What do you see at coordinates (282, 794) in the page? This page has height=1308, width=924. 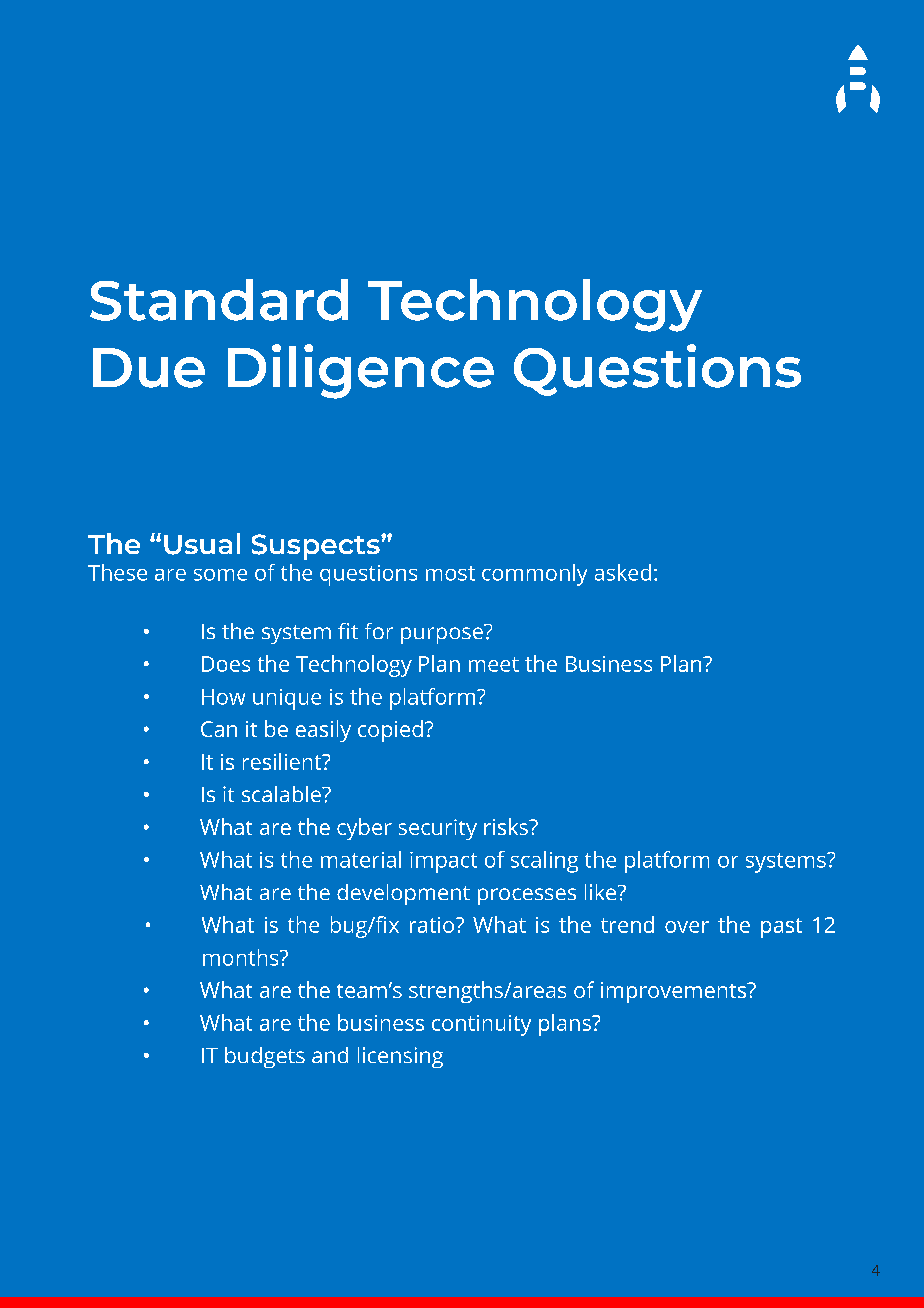 I see `scalable` at bounding box center [282, 794].
